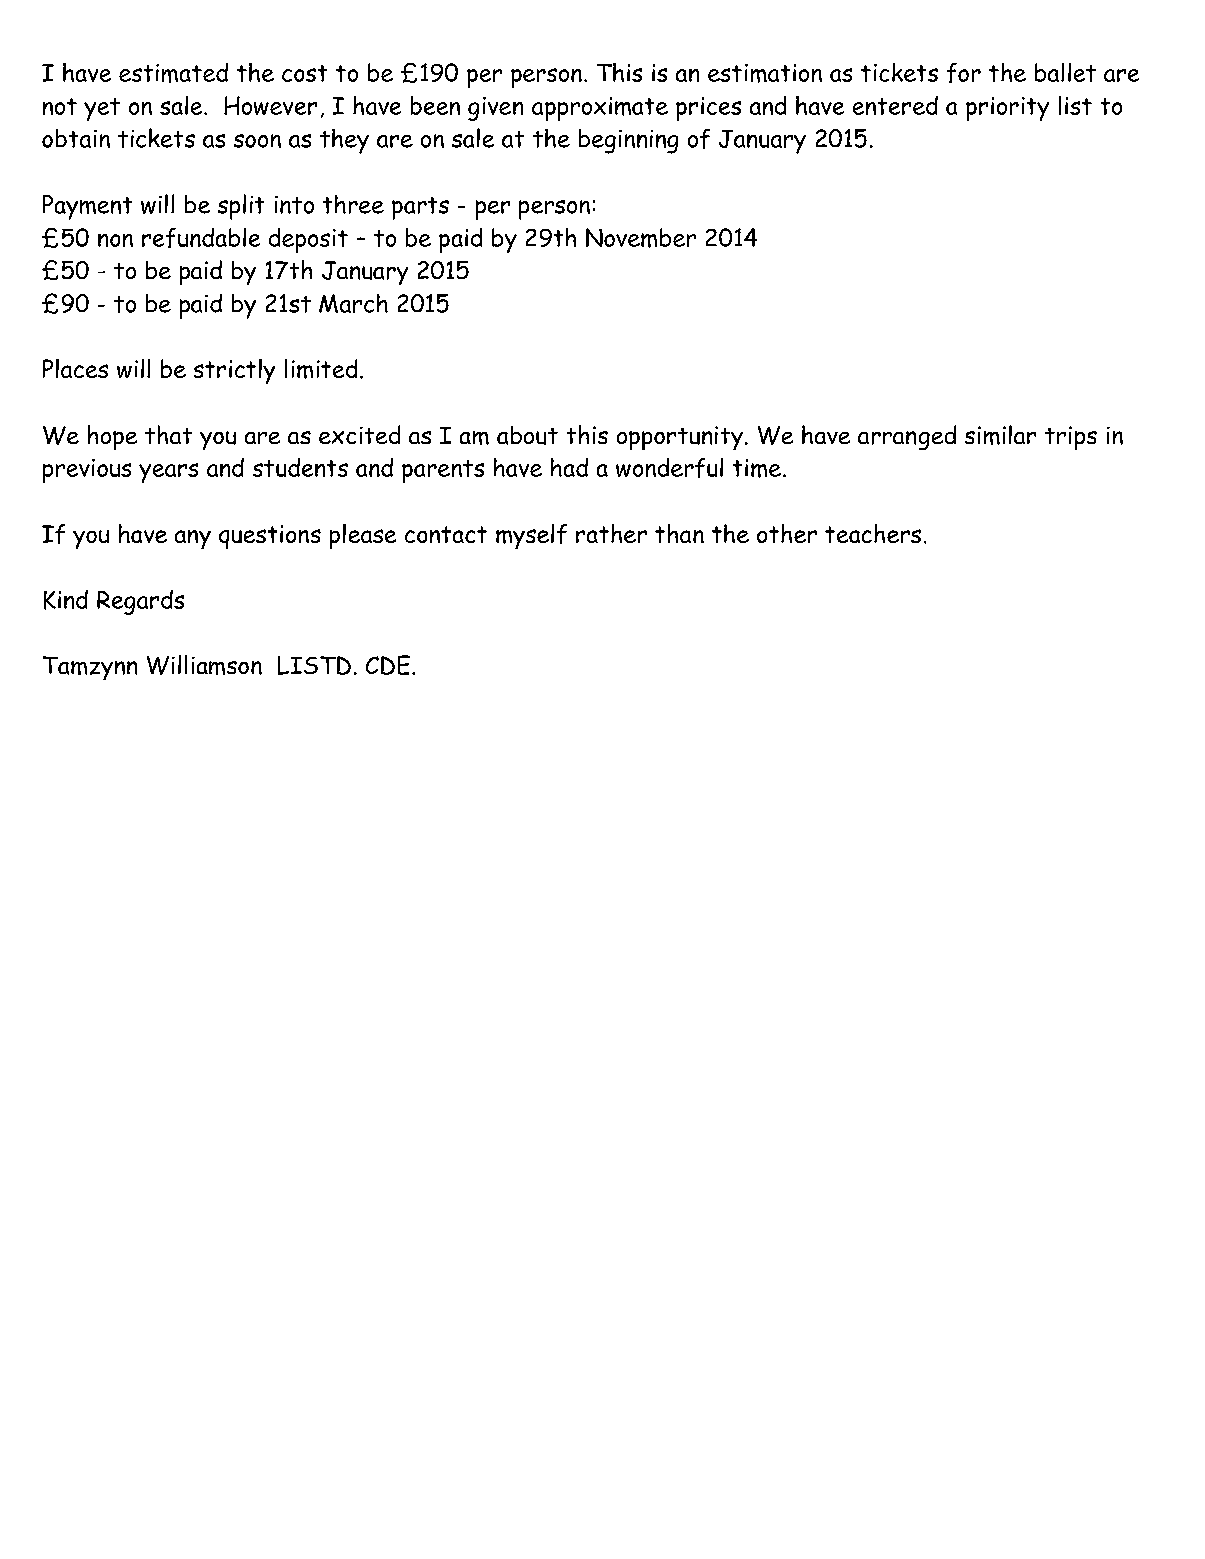 The height and width of the document is (1559, 1205). What do you see at coordinates (600, 109) in the document?
I see `approximate` at bounding box center [600, 109].
